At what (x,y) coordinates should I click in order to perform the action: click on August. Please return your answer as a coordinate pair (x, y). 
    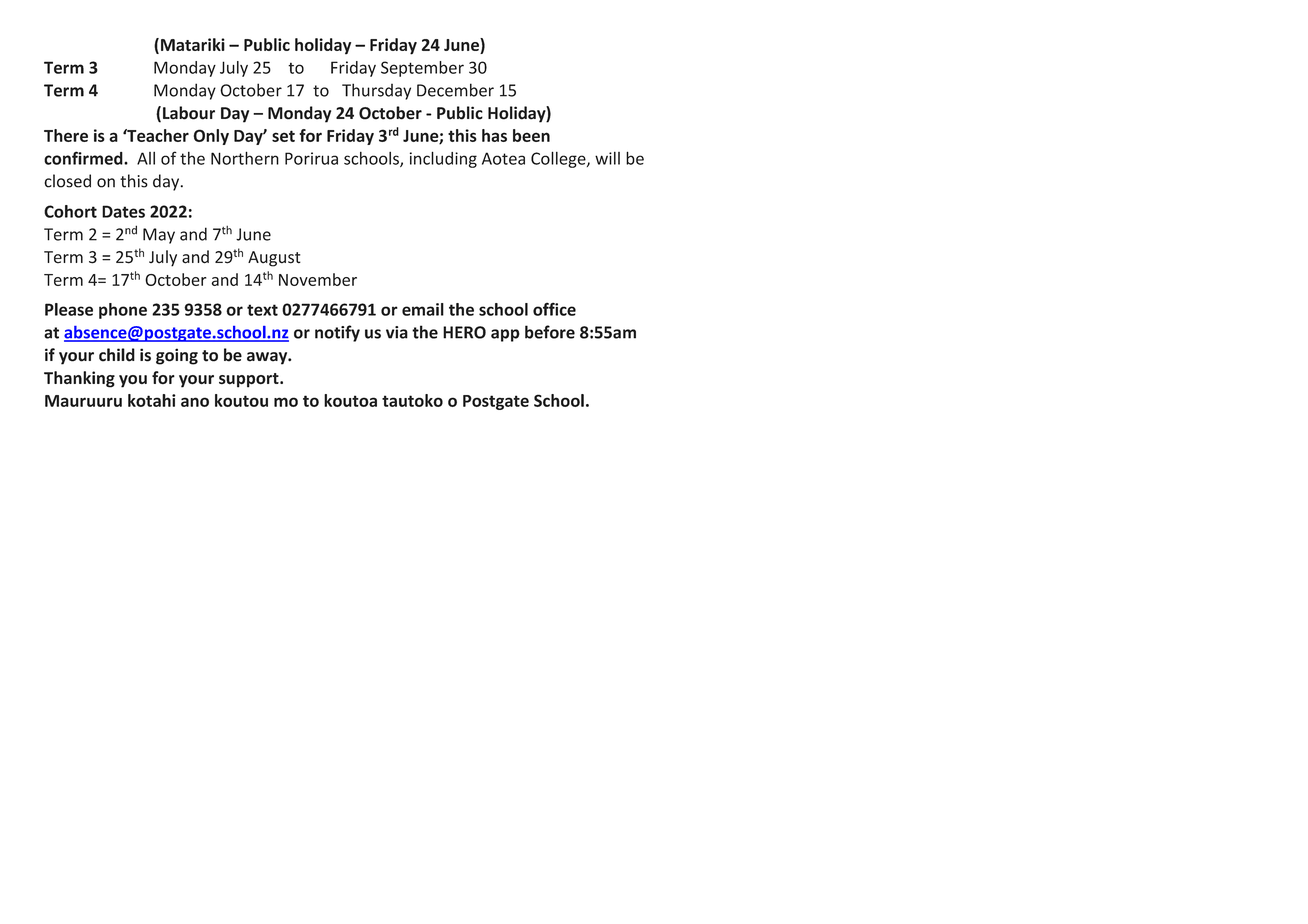
    Looking at the image, I should click on (274, 259).
